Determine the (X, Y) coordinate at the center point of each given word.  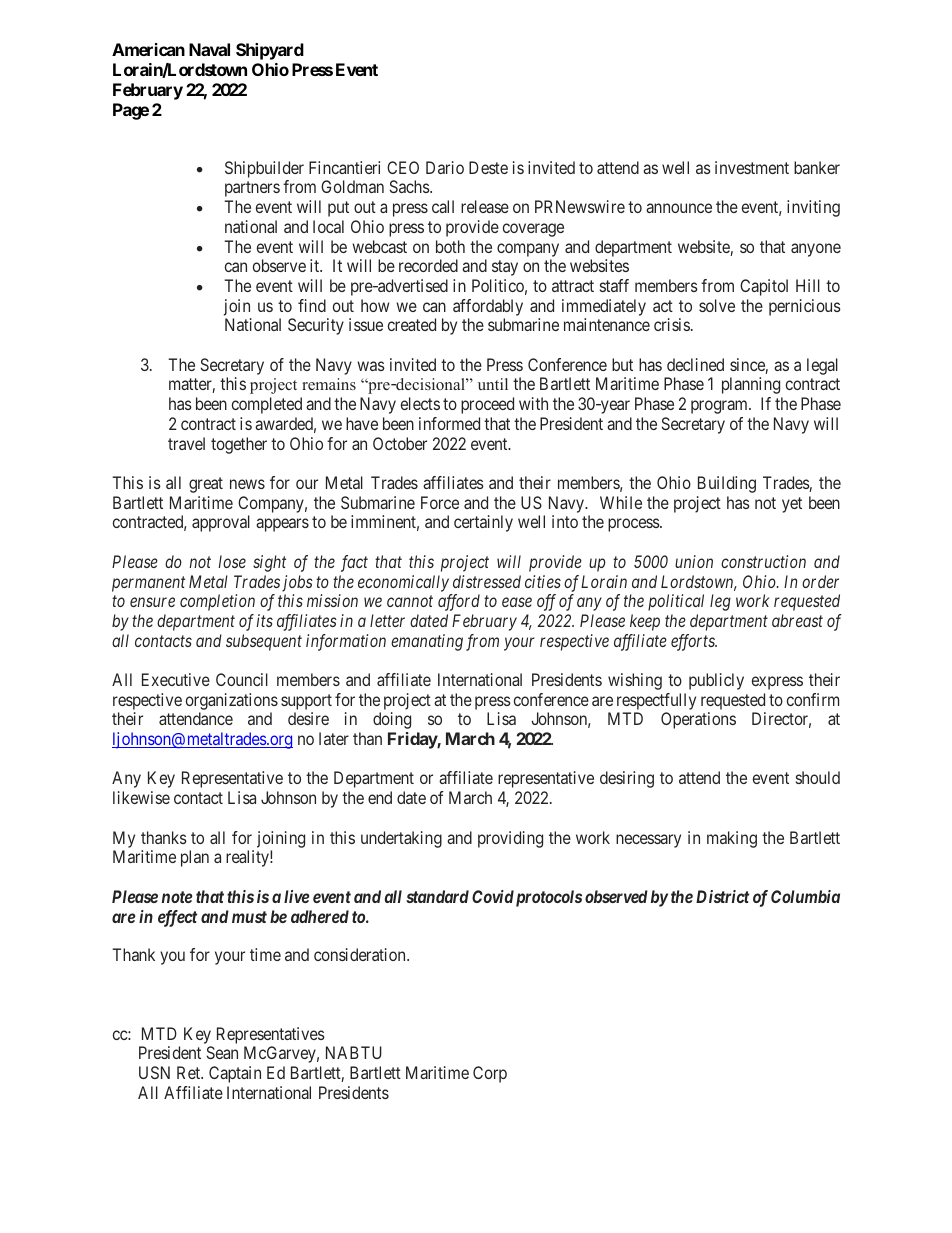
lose (232, 561)
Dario (445, 167)
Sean (222, 1052)
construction (763, 561)
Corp (490, 1074)
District (722, 896)
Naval (209, 49)
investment (752, 167)
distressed (487, 581)
